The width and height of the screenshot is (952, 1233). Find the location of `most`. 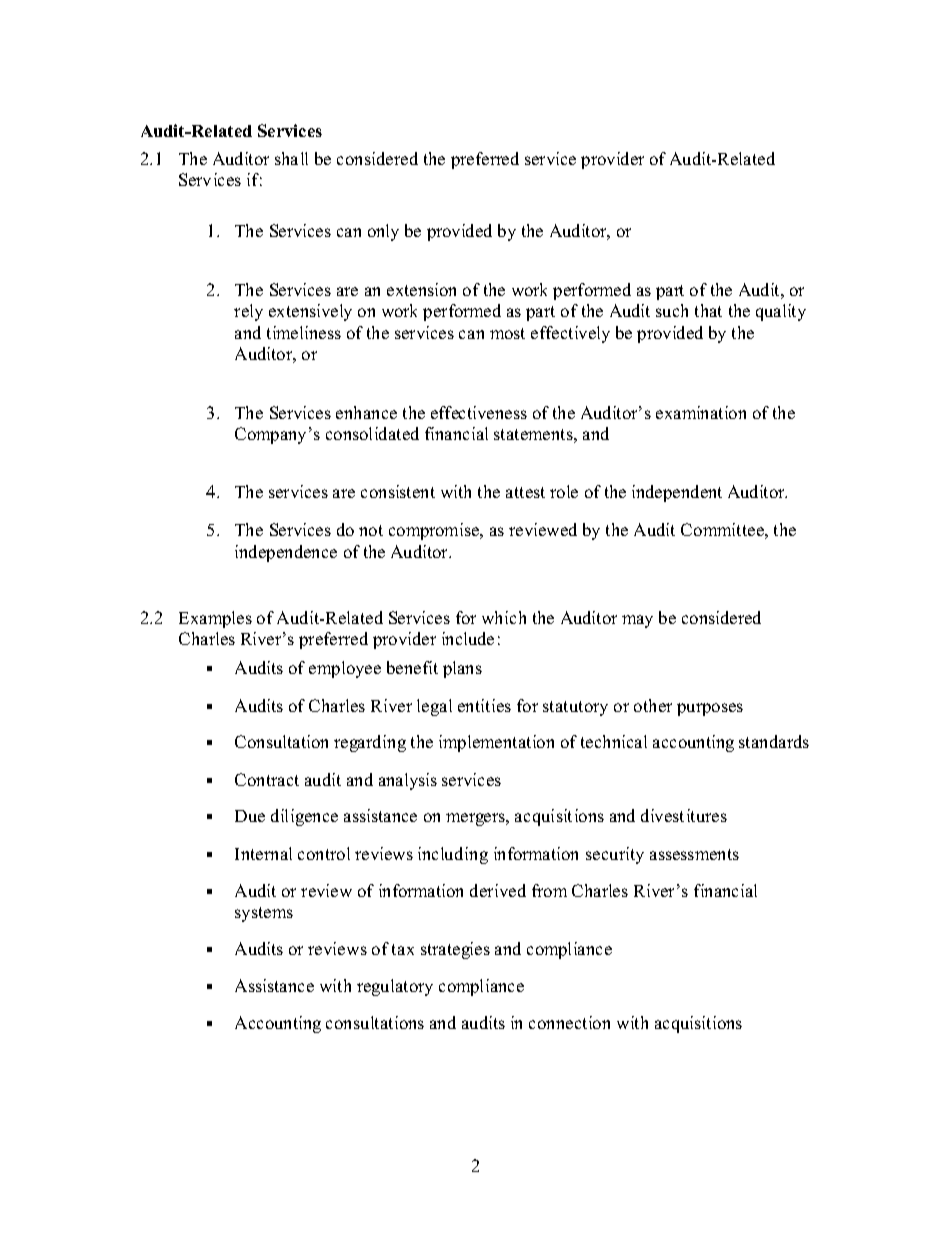

most is located at coordinates (507, 333).
